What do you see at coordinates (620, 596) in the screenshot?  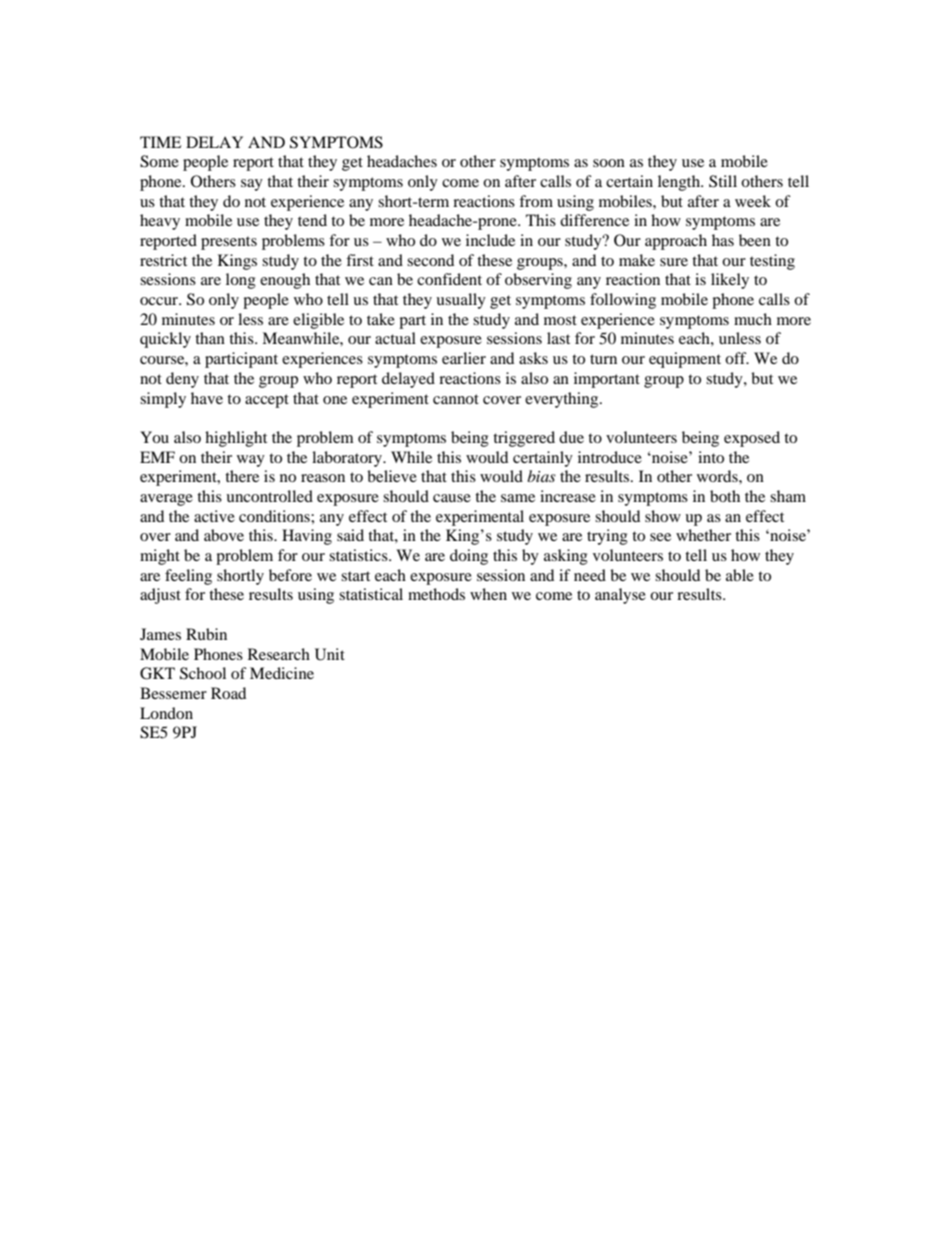 I see `analyse` at bounding box center [620, 596].
